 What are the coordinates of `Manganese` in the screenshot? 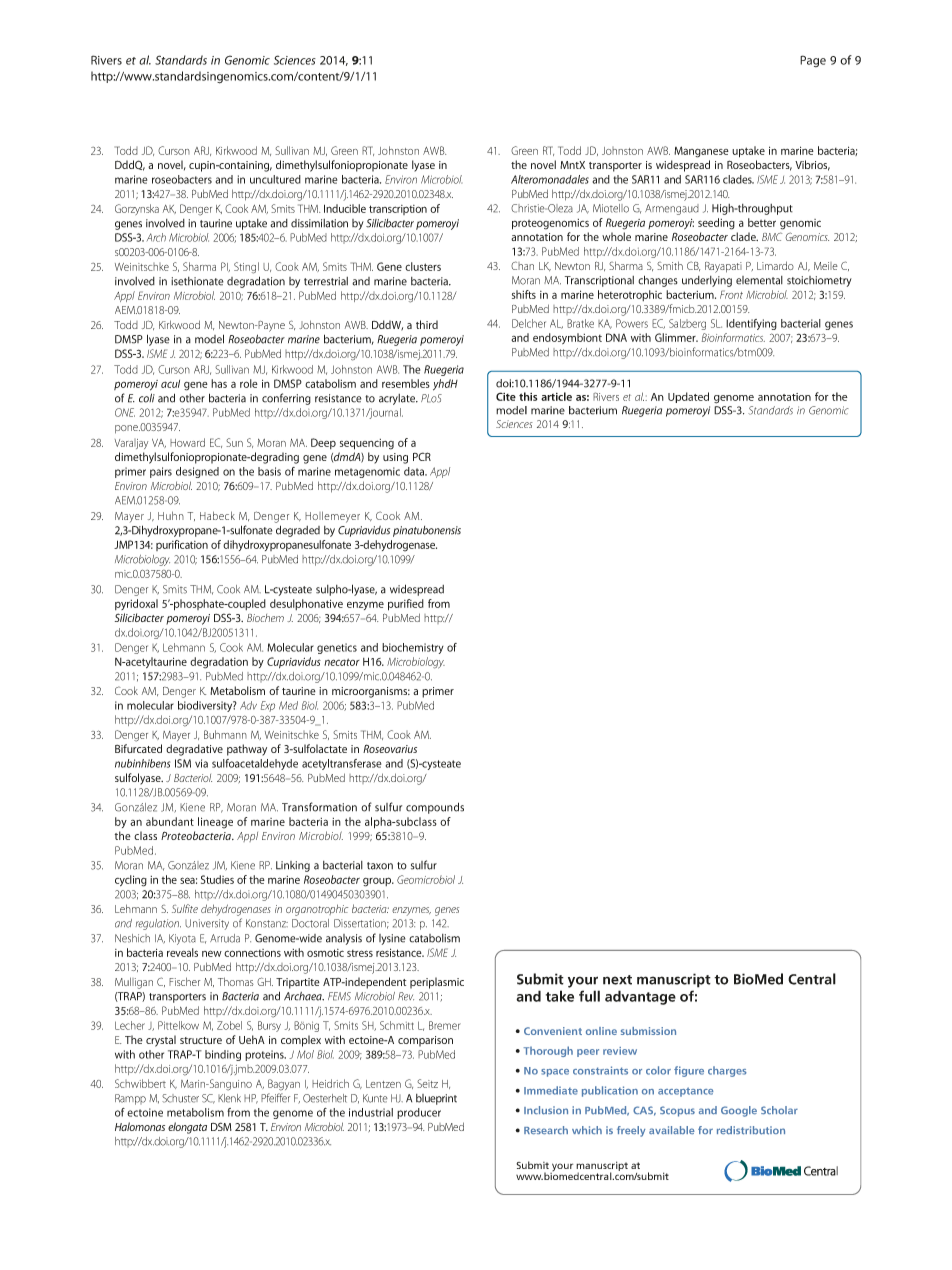 It's located at (701, 152).
